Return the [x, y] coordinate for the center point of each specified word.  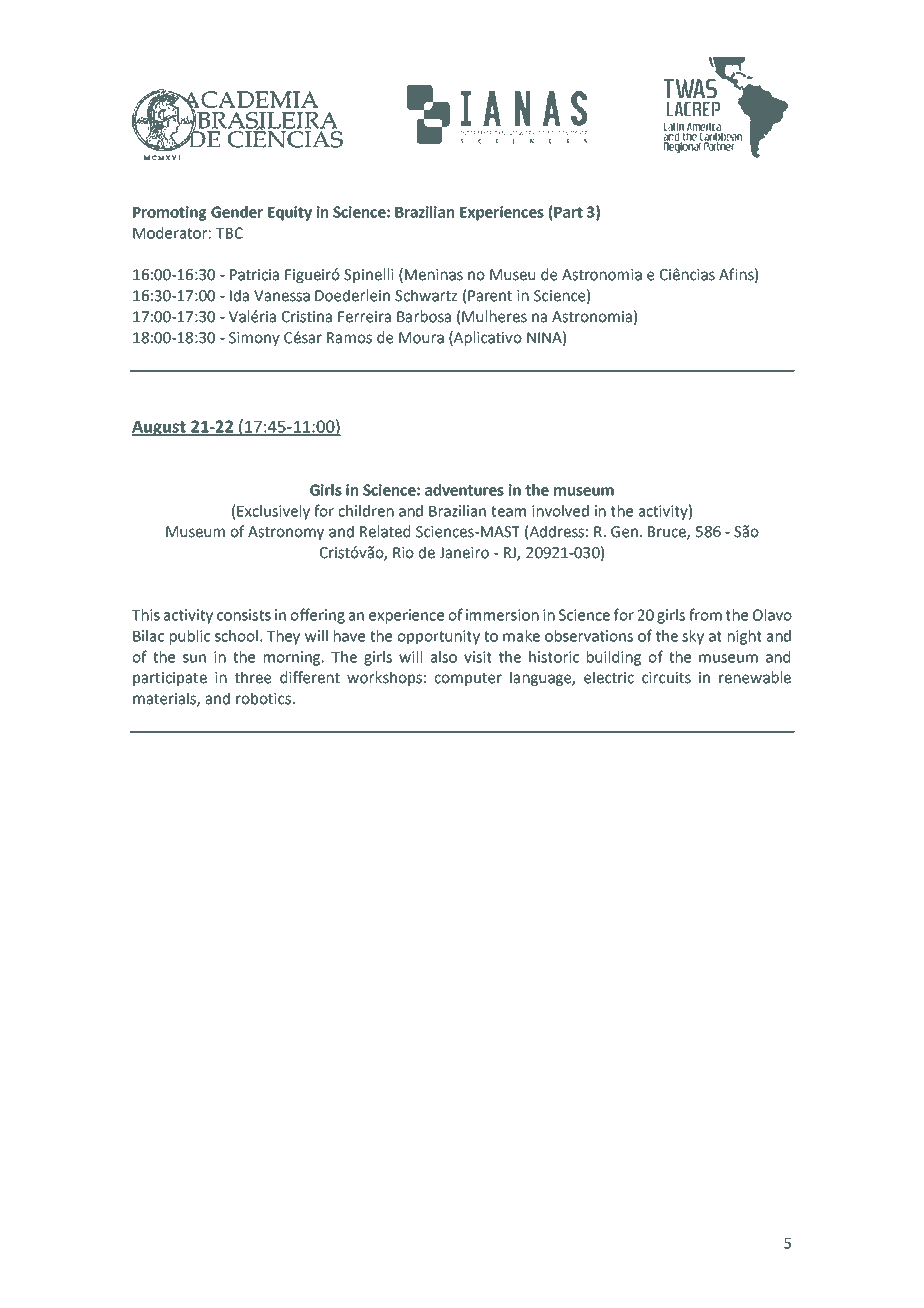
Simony [254, 339]
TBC [229, 233]
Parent [490, 296]
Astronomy [286, 533]
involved [560, 511]
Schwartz [426, 295]
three [253, 677]
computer [468, 679]
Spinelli [369, 275]
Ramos [349, 338]
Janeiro [464, 553]
